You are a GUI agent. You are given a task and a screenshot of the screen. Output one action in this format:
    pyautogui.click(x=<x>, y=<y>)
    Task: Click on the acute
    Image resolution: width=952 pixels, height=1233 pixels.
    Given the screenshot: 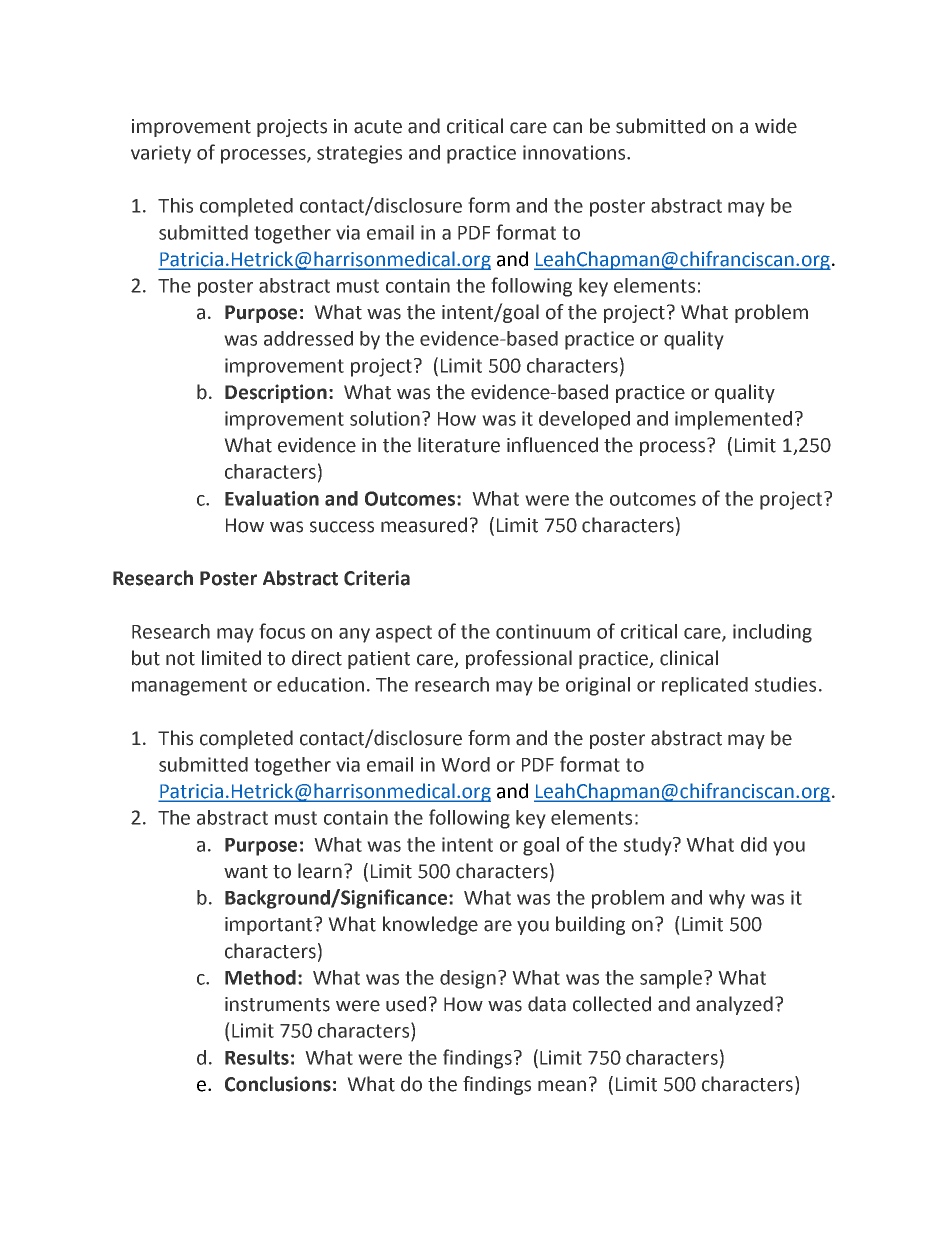 What is the action you would take?
    pyautogui.click(x=378, y=127)
